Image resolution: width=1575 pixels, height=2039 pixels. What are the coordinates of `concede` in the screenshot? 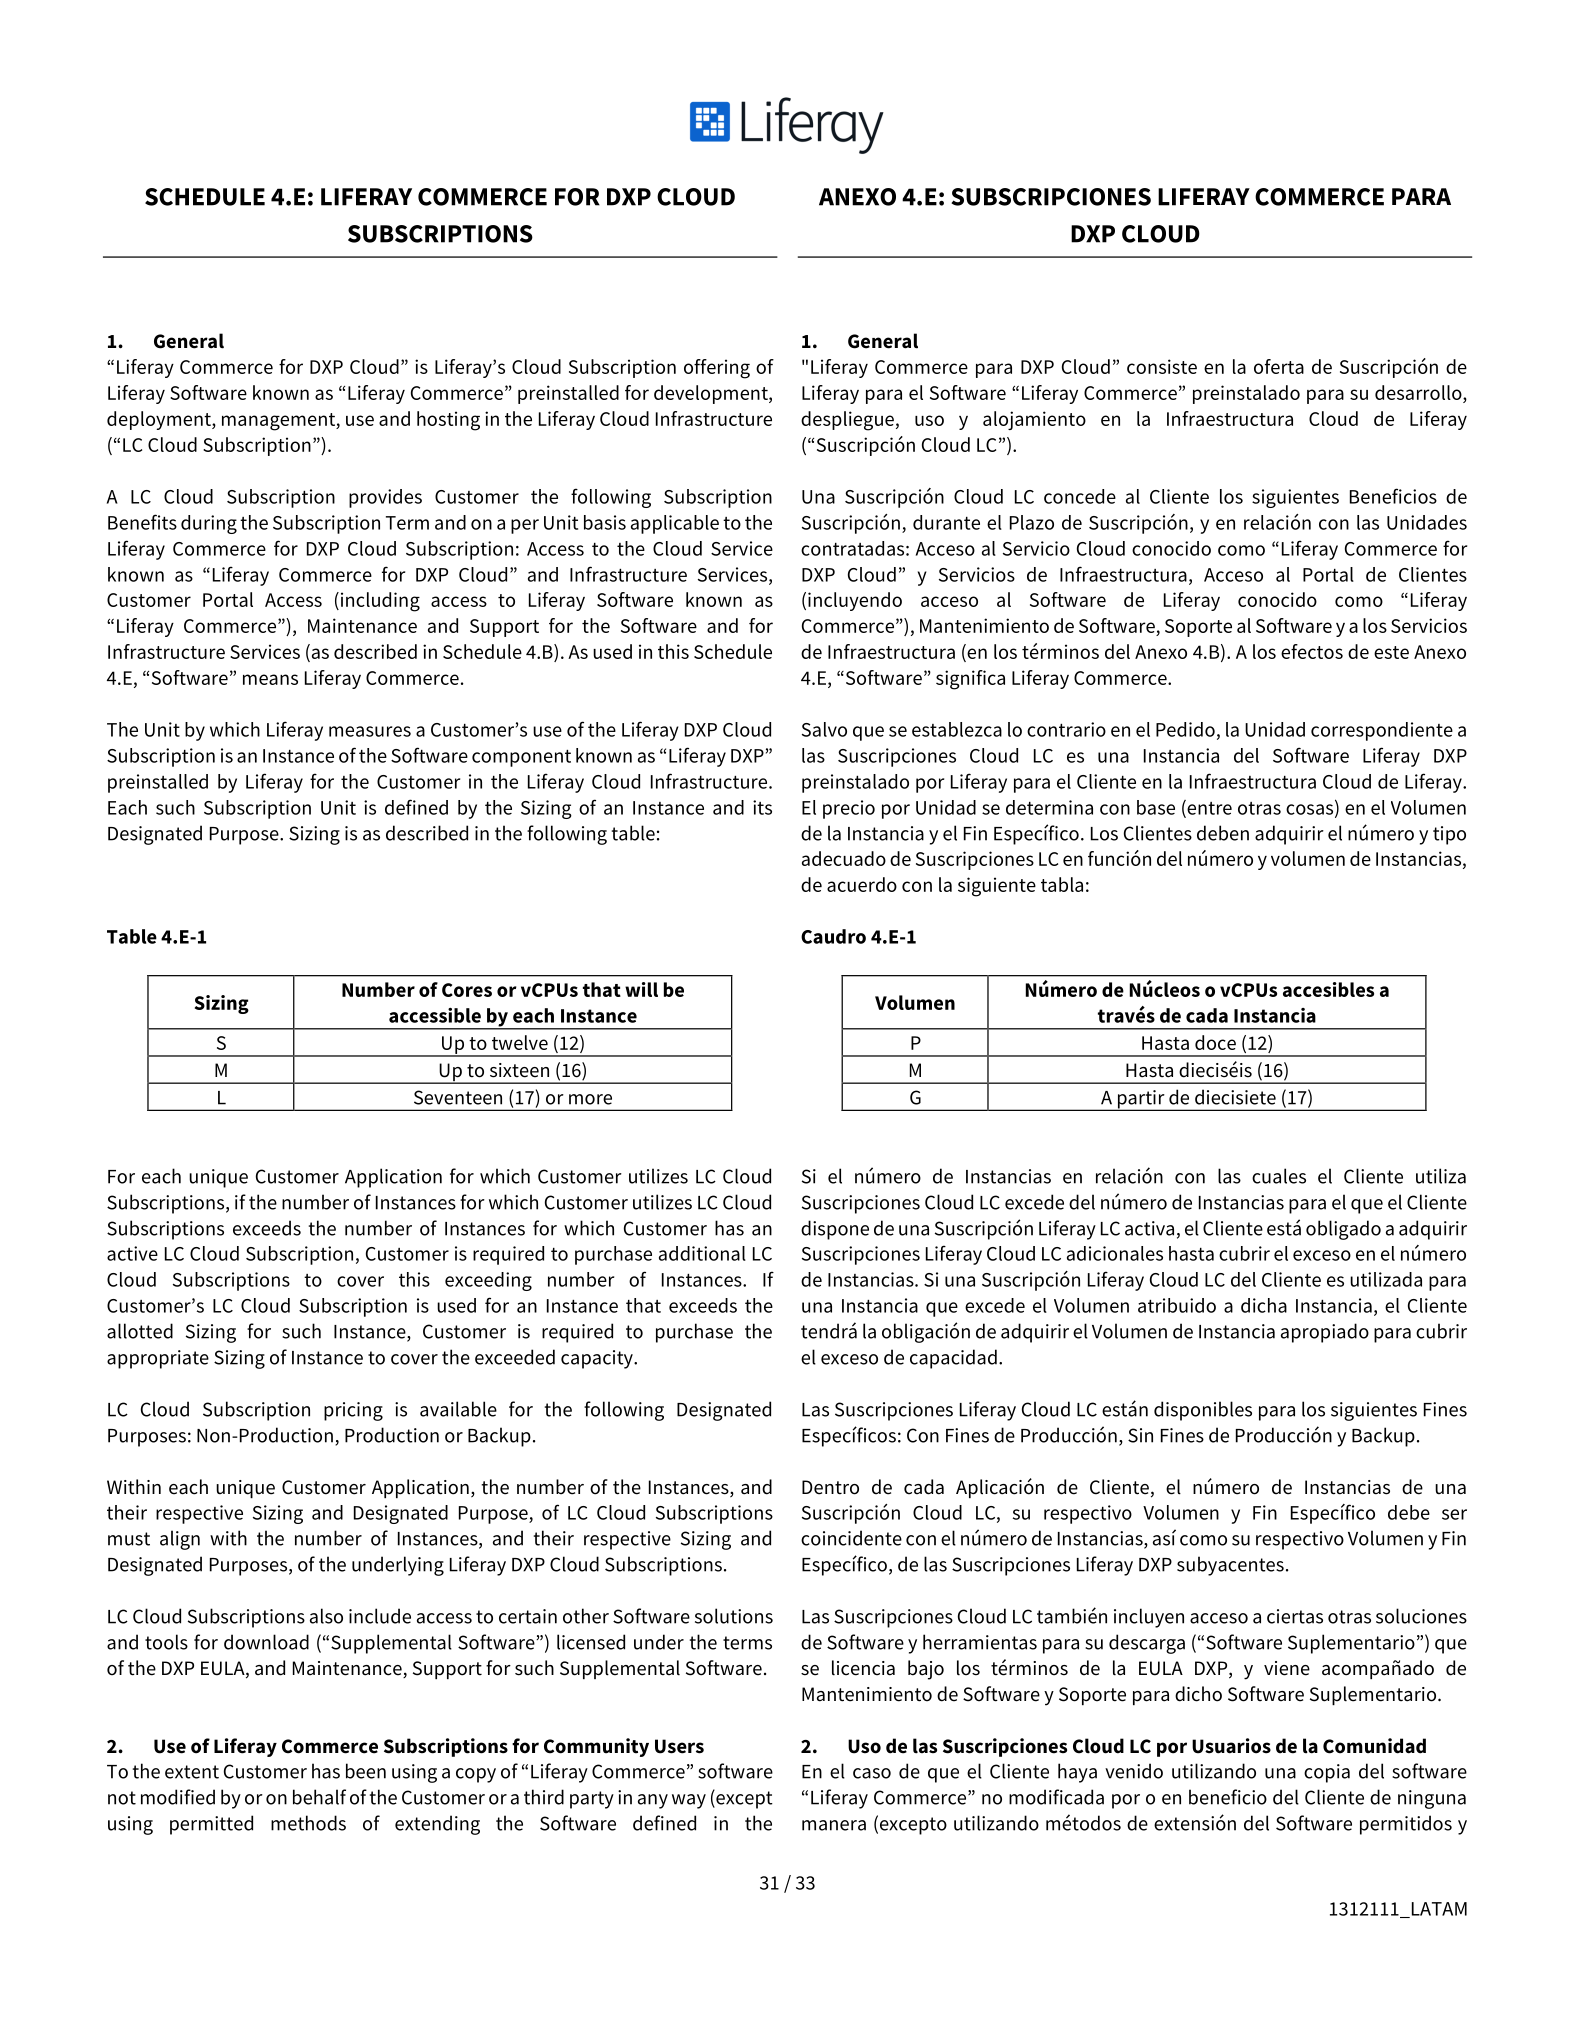 It's located at (1080, 496).
